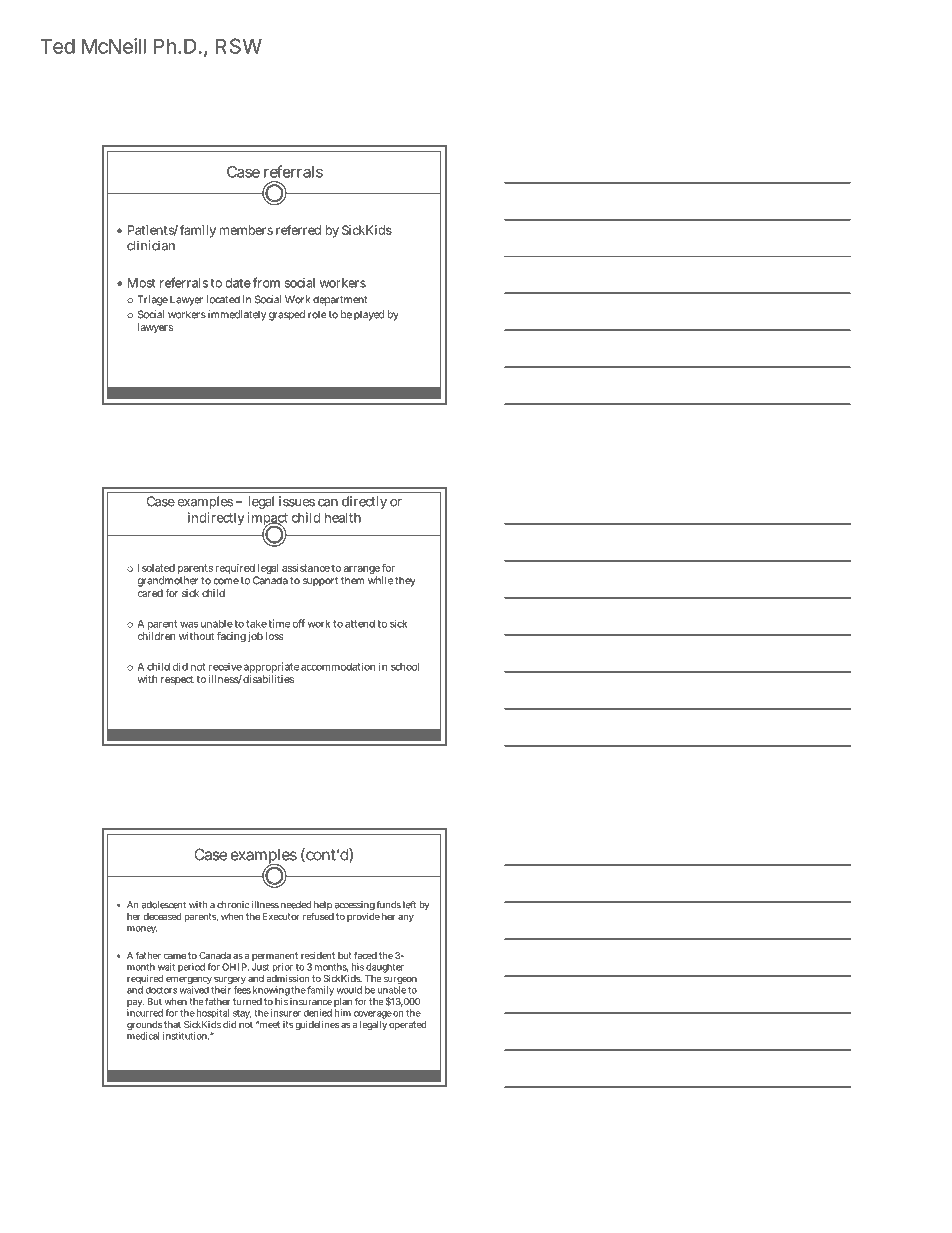 Image resolution: width=952 pixels, height=1233 pixels. What do you see at coordinates (177, 680) in the page?
I see `respect` at bounding box center [177, 680].
